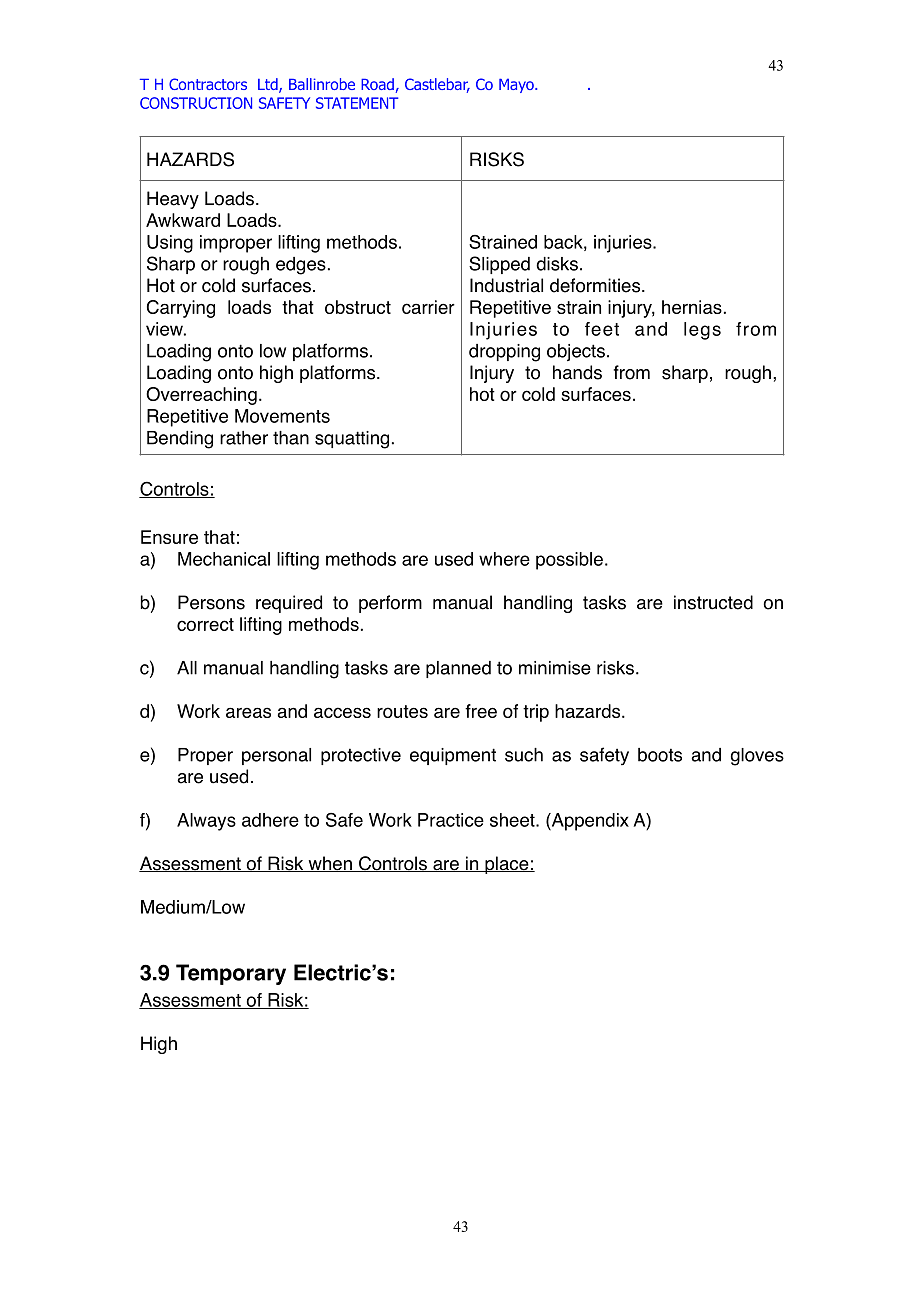 The image size is (924, 1308). I want to click on equipment, so click(453, 756).
